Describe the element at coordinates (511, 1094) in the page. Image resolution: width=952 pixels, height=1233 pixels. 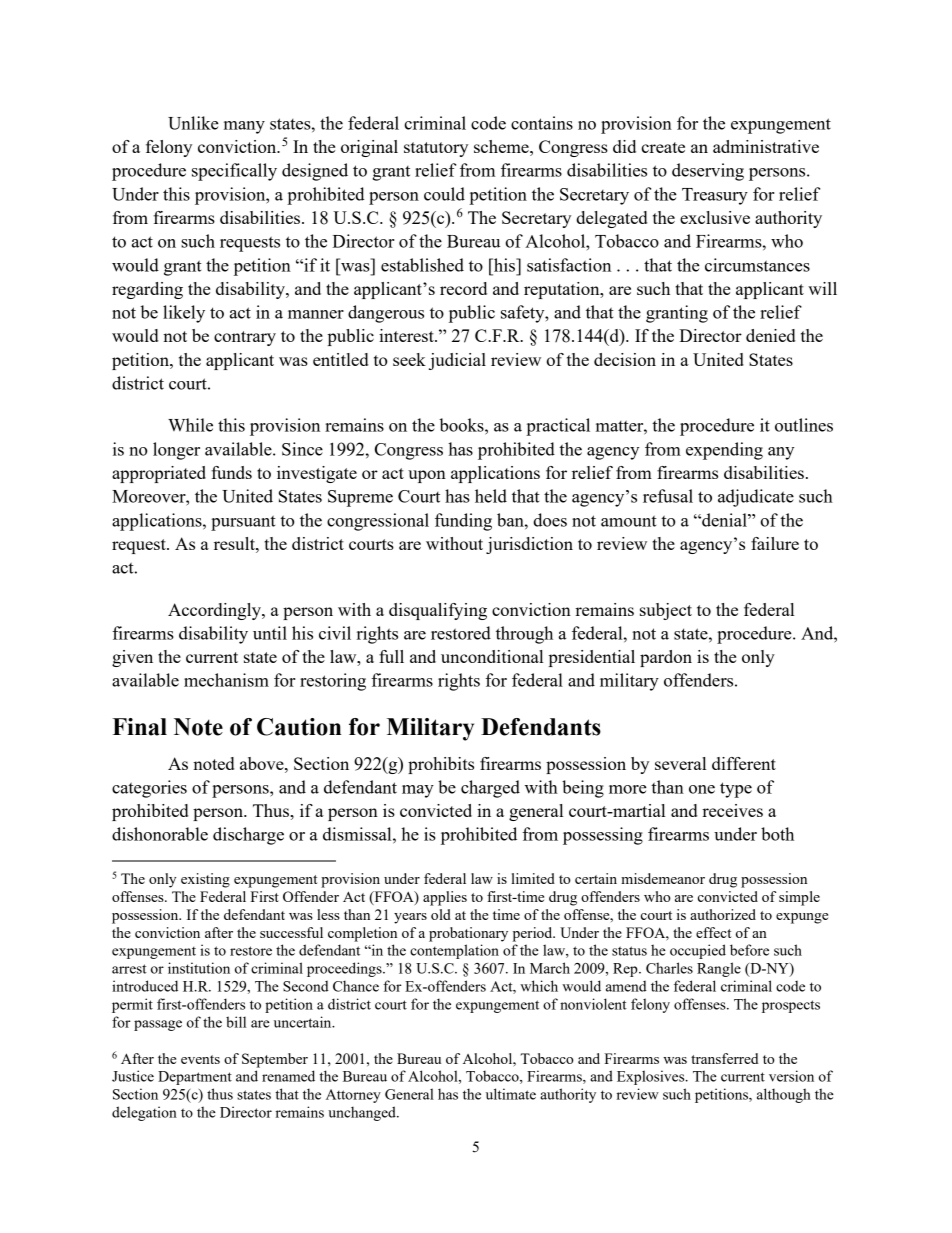
I see `ultimate` at that location.
